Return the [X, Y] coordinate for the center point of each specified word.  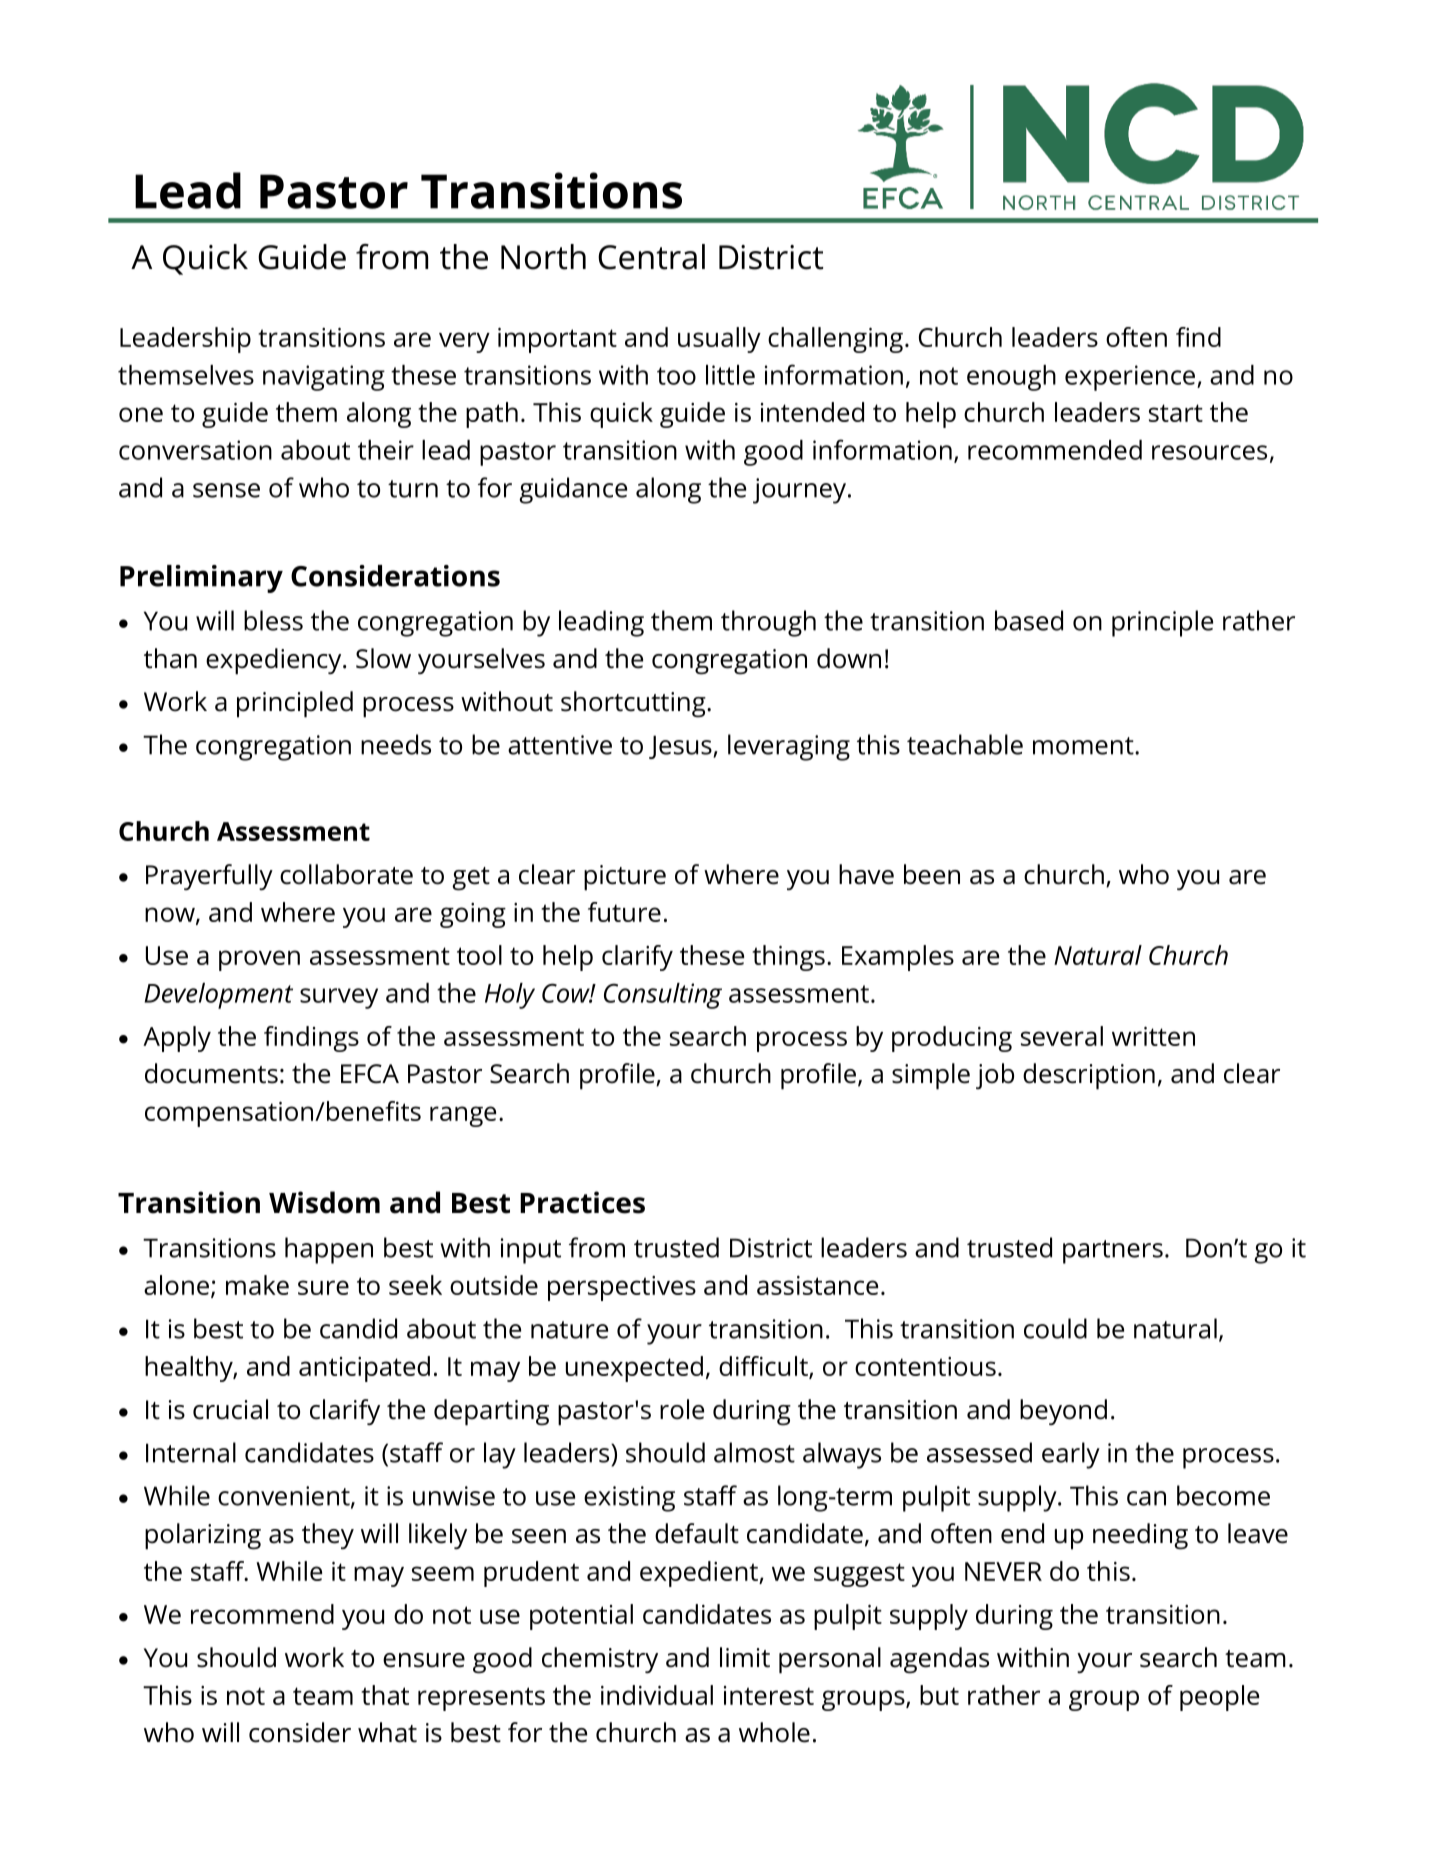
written [1153, 1036]
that [385, 1695]
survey [339, 998]
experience [1130, 378]
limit [745, 1657]
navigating [324, 378]
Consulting [663, 996]
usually [719, 340]
